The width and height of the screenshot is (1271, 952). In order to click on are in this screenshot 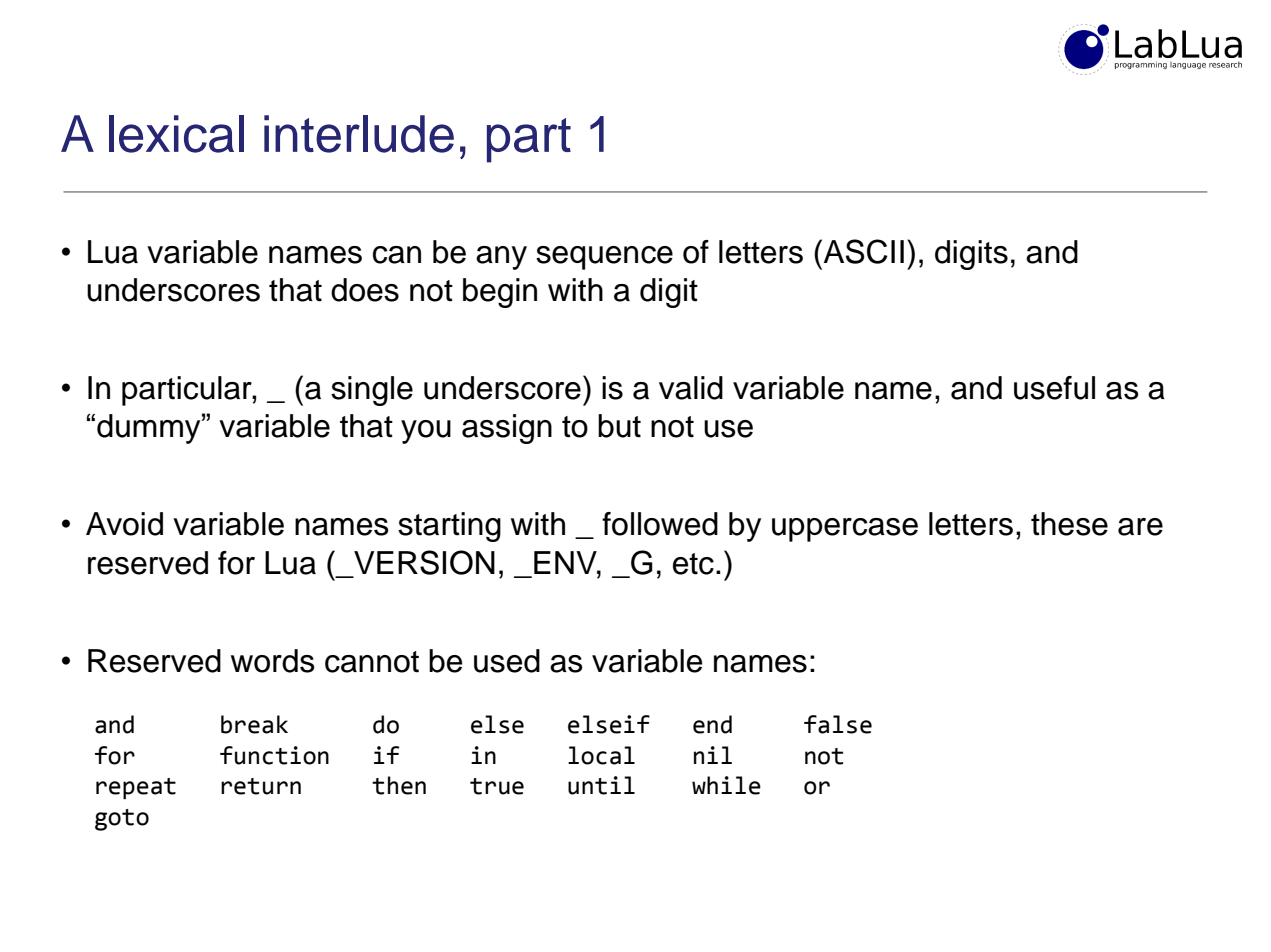, I will do `click(1140, 527)`.
